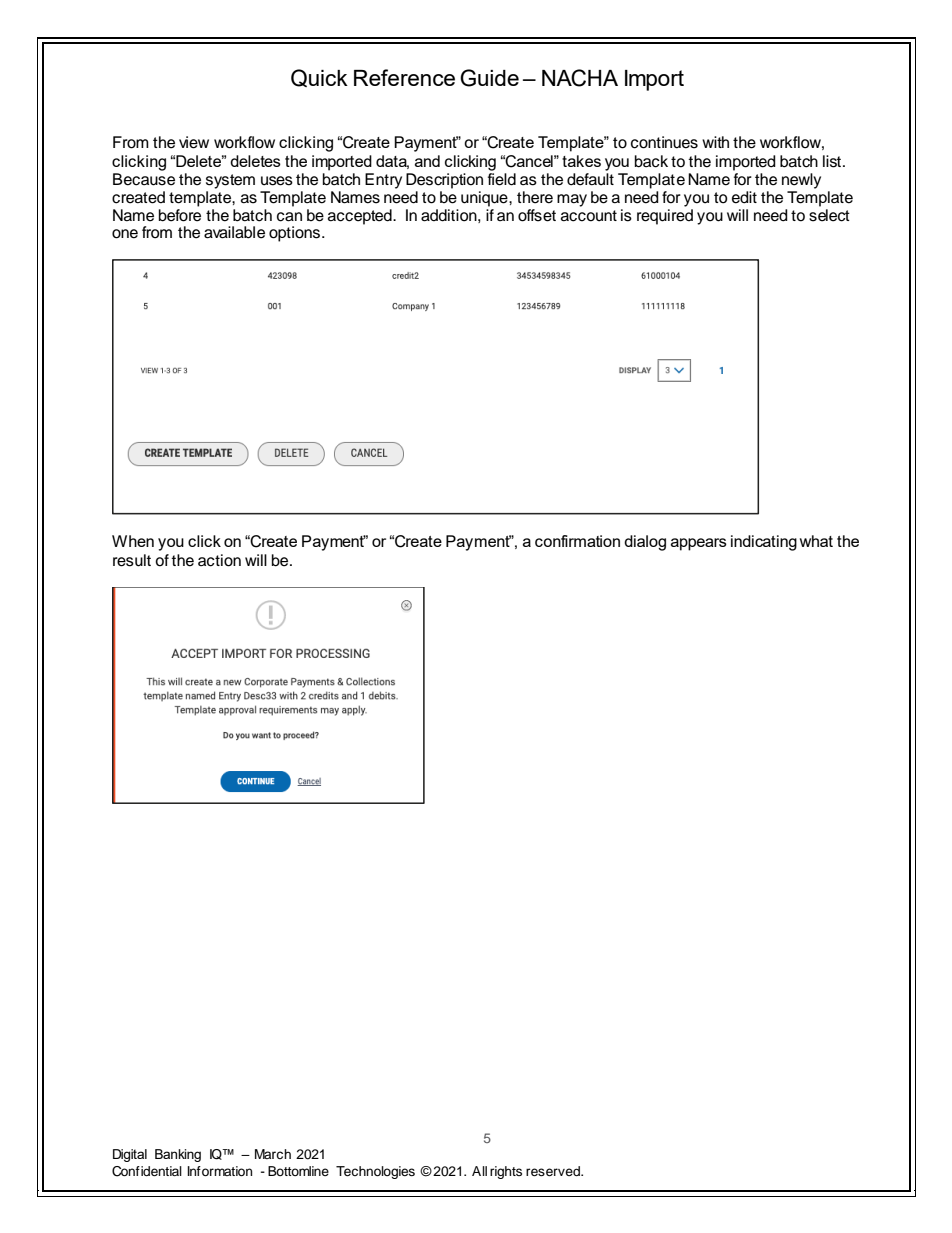 This screenshot has width=952, height=1233. What do you see at coordinates (219, 560) in the screenshot?
I see `action` at bounding box center [219, 560].
